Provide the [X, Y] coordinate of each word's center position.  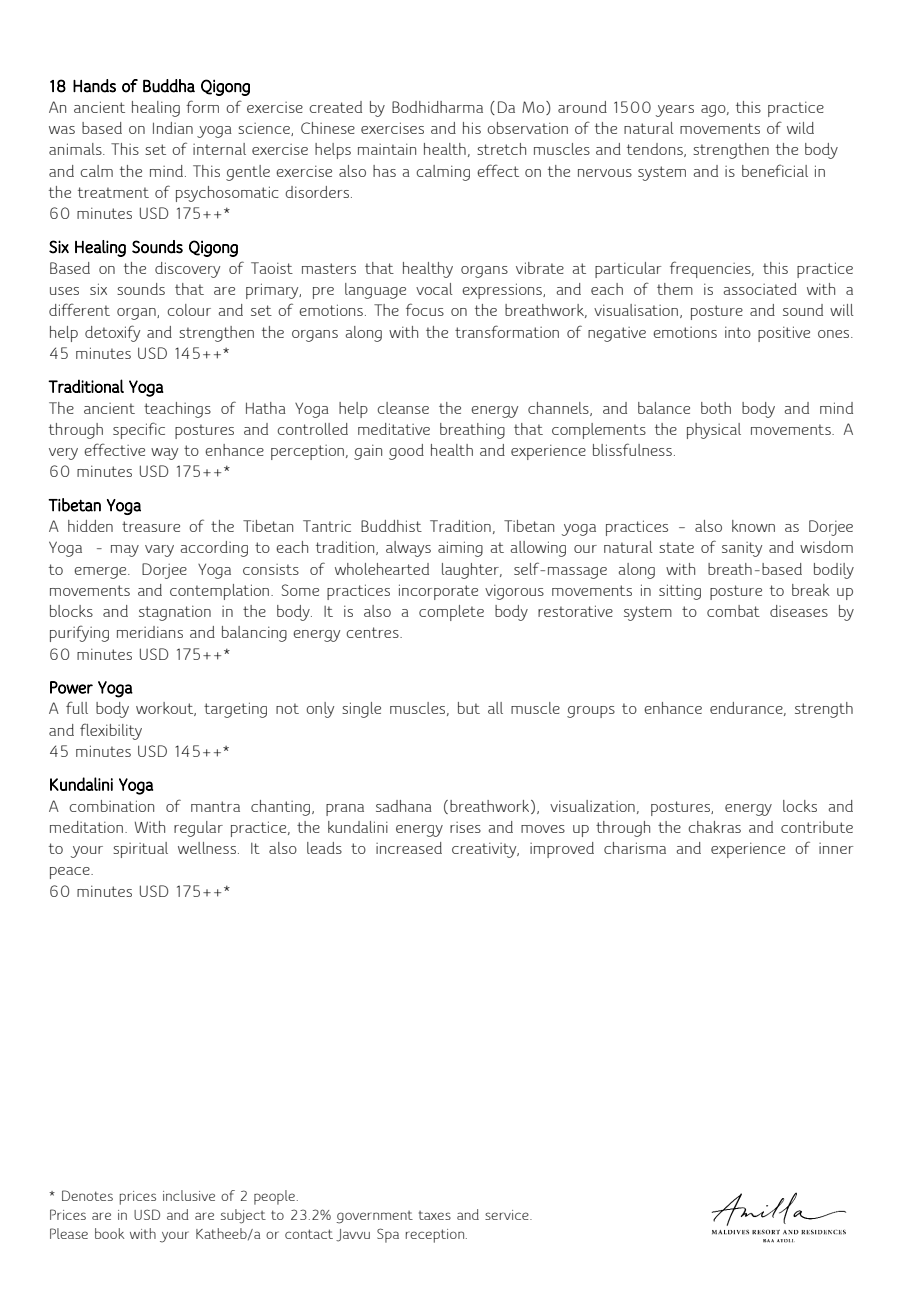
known [753, 526]
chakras [715, 827]
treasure [151, 526]
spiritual [140, 850]
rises [465, 827]
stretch [501, 149]
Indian [173, 128]
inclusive [189, 1195]
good [406, 452]
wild [800, 128]
